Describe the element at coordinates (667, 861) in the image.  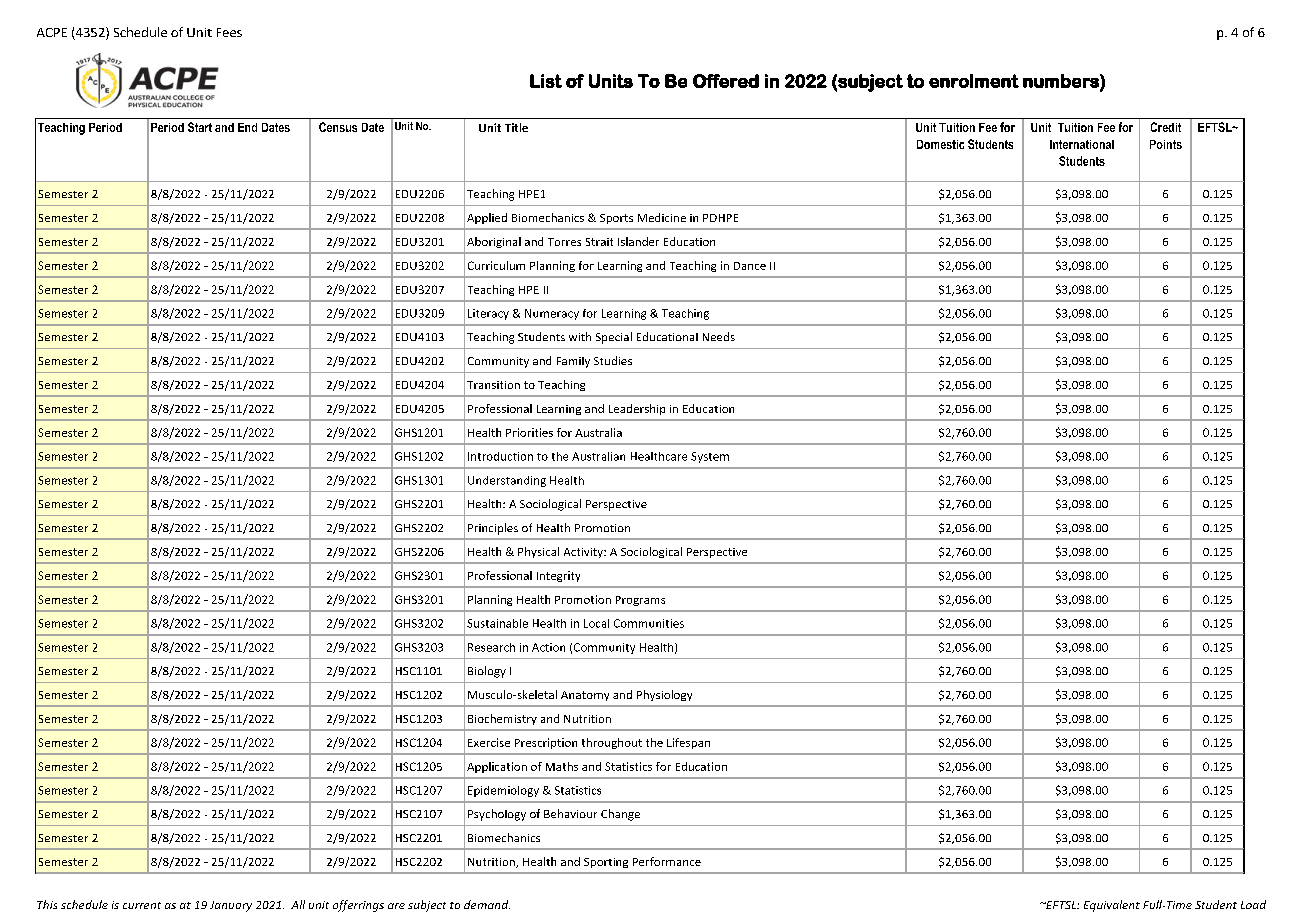
I see `Performance` at that location.
